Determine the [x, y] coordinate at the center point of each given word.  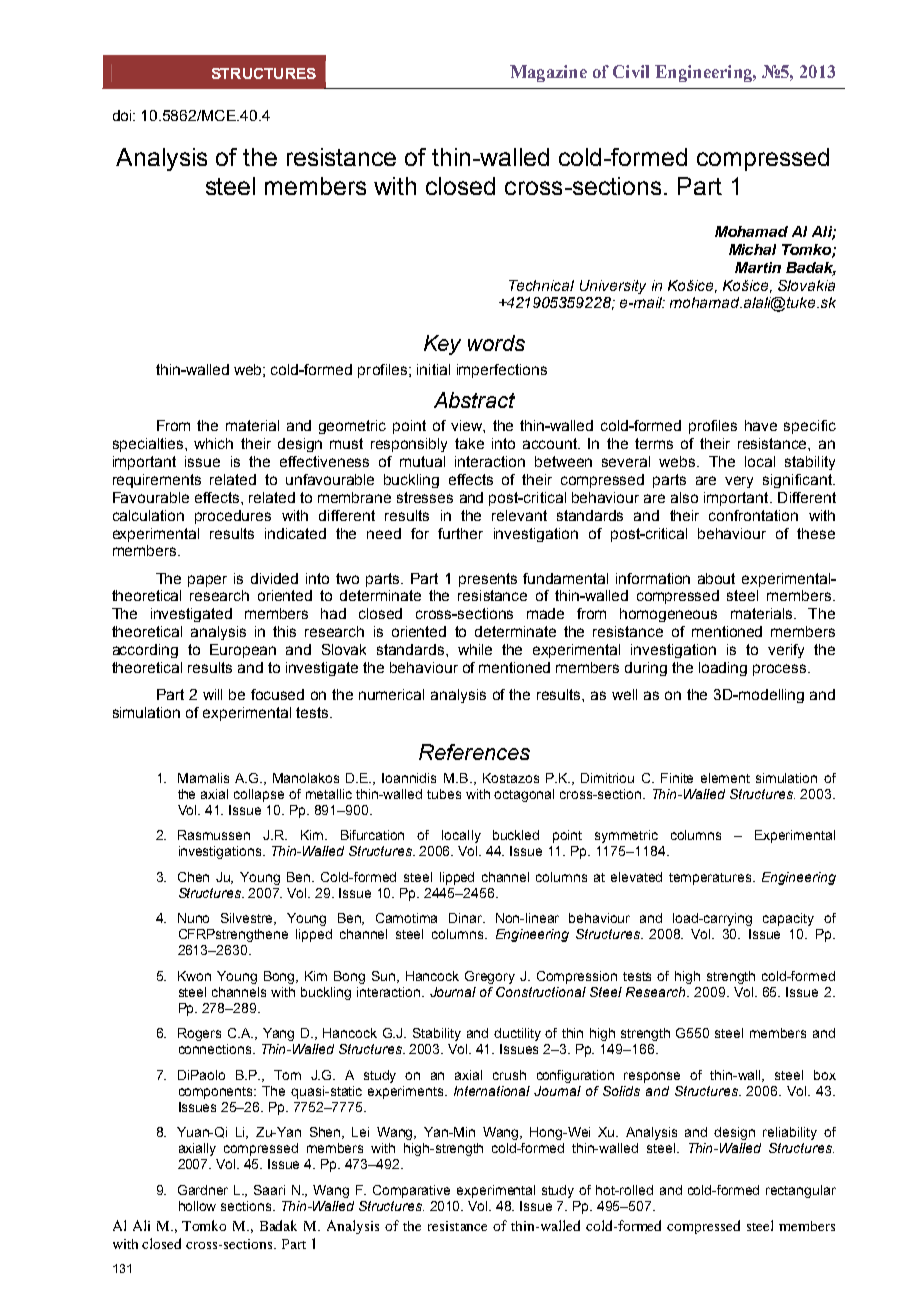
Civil [631, 71]
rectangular [801, 1191]
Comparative [411, 1191]
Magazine [548, 73]
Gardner [203, 1190]
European [243, 651]
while [475, 649]
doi [123, 115]
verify [786, 651]
